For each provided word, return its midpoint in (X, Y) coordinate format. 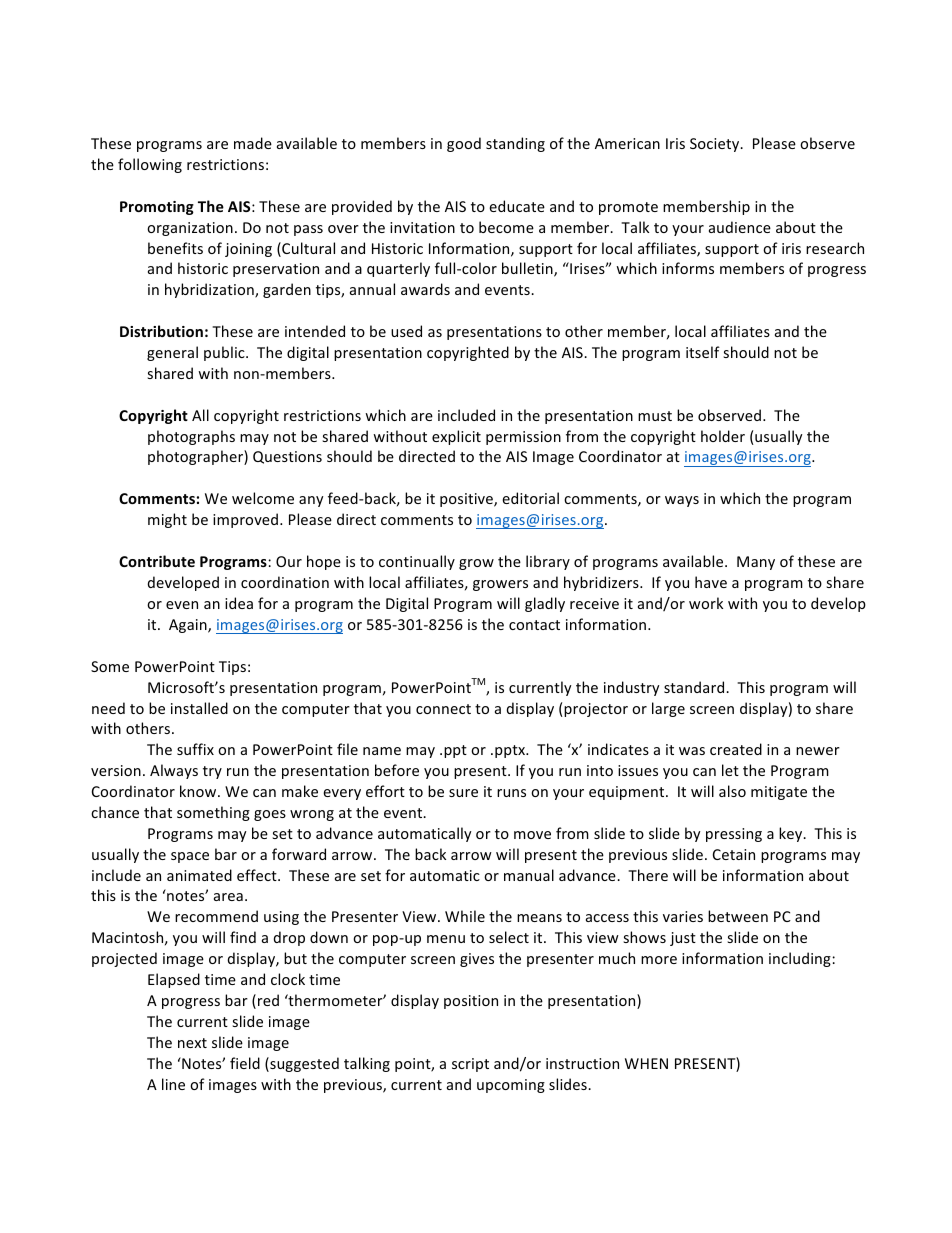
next (192, 1043)
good (464, 144)
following (150, 165)
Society (716, 145)
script (470, 1065)
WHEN (646, 1063)
